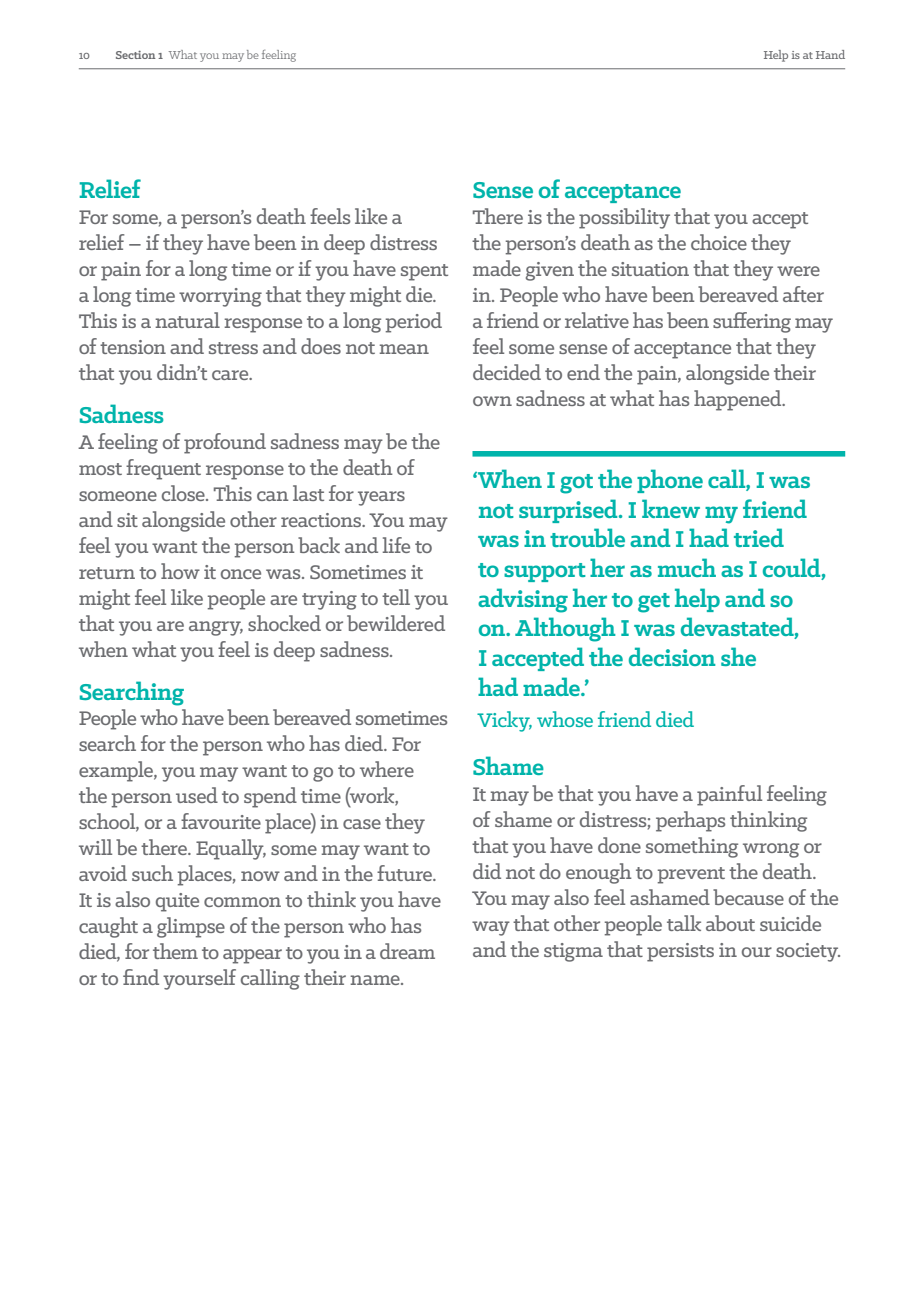 The height and width of the page is (1314, 924). Describe the element at coordinates (624, 218) in the page. I see `possibility` at that location.
